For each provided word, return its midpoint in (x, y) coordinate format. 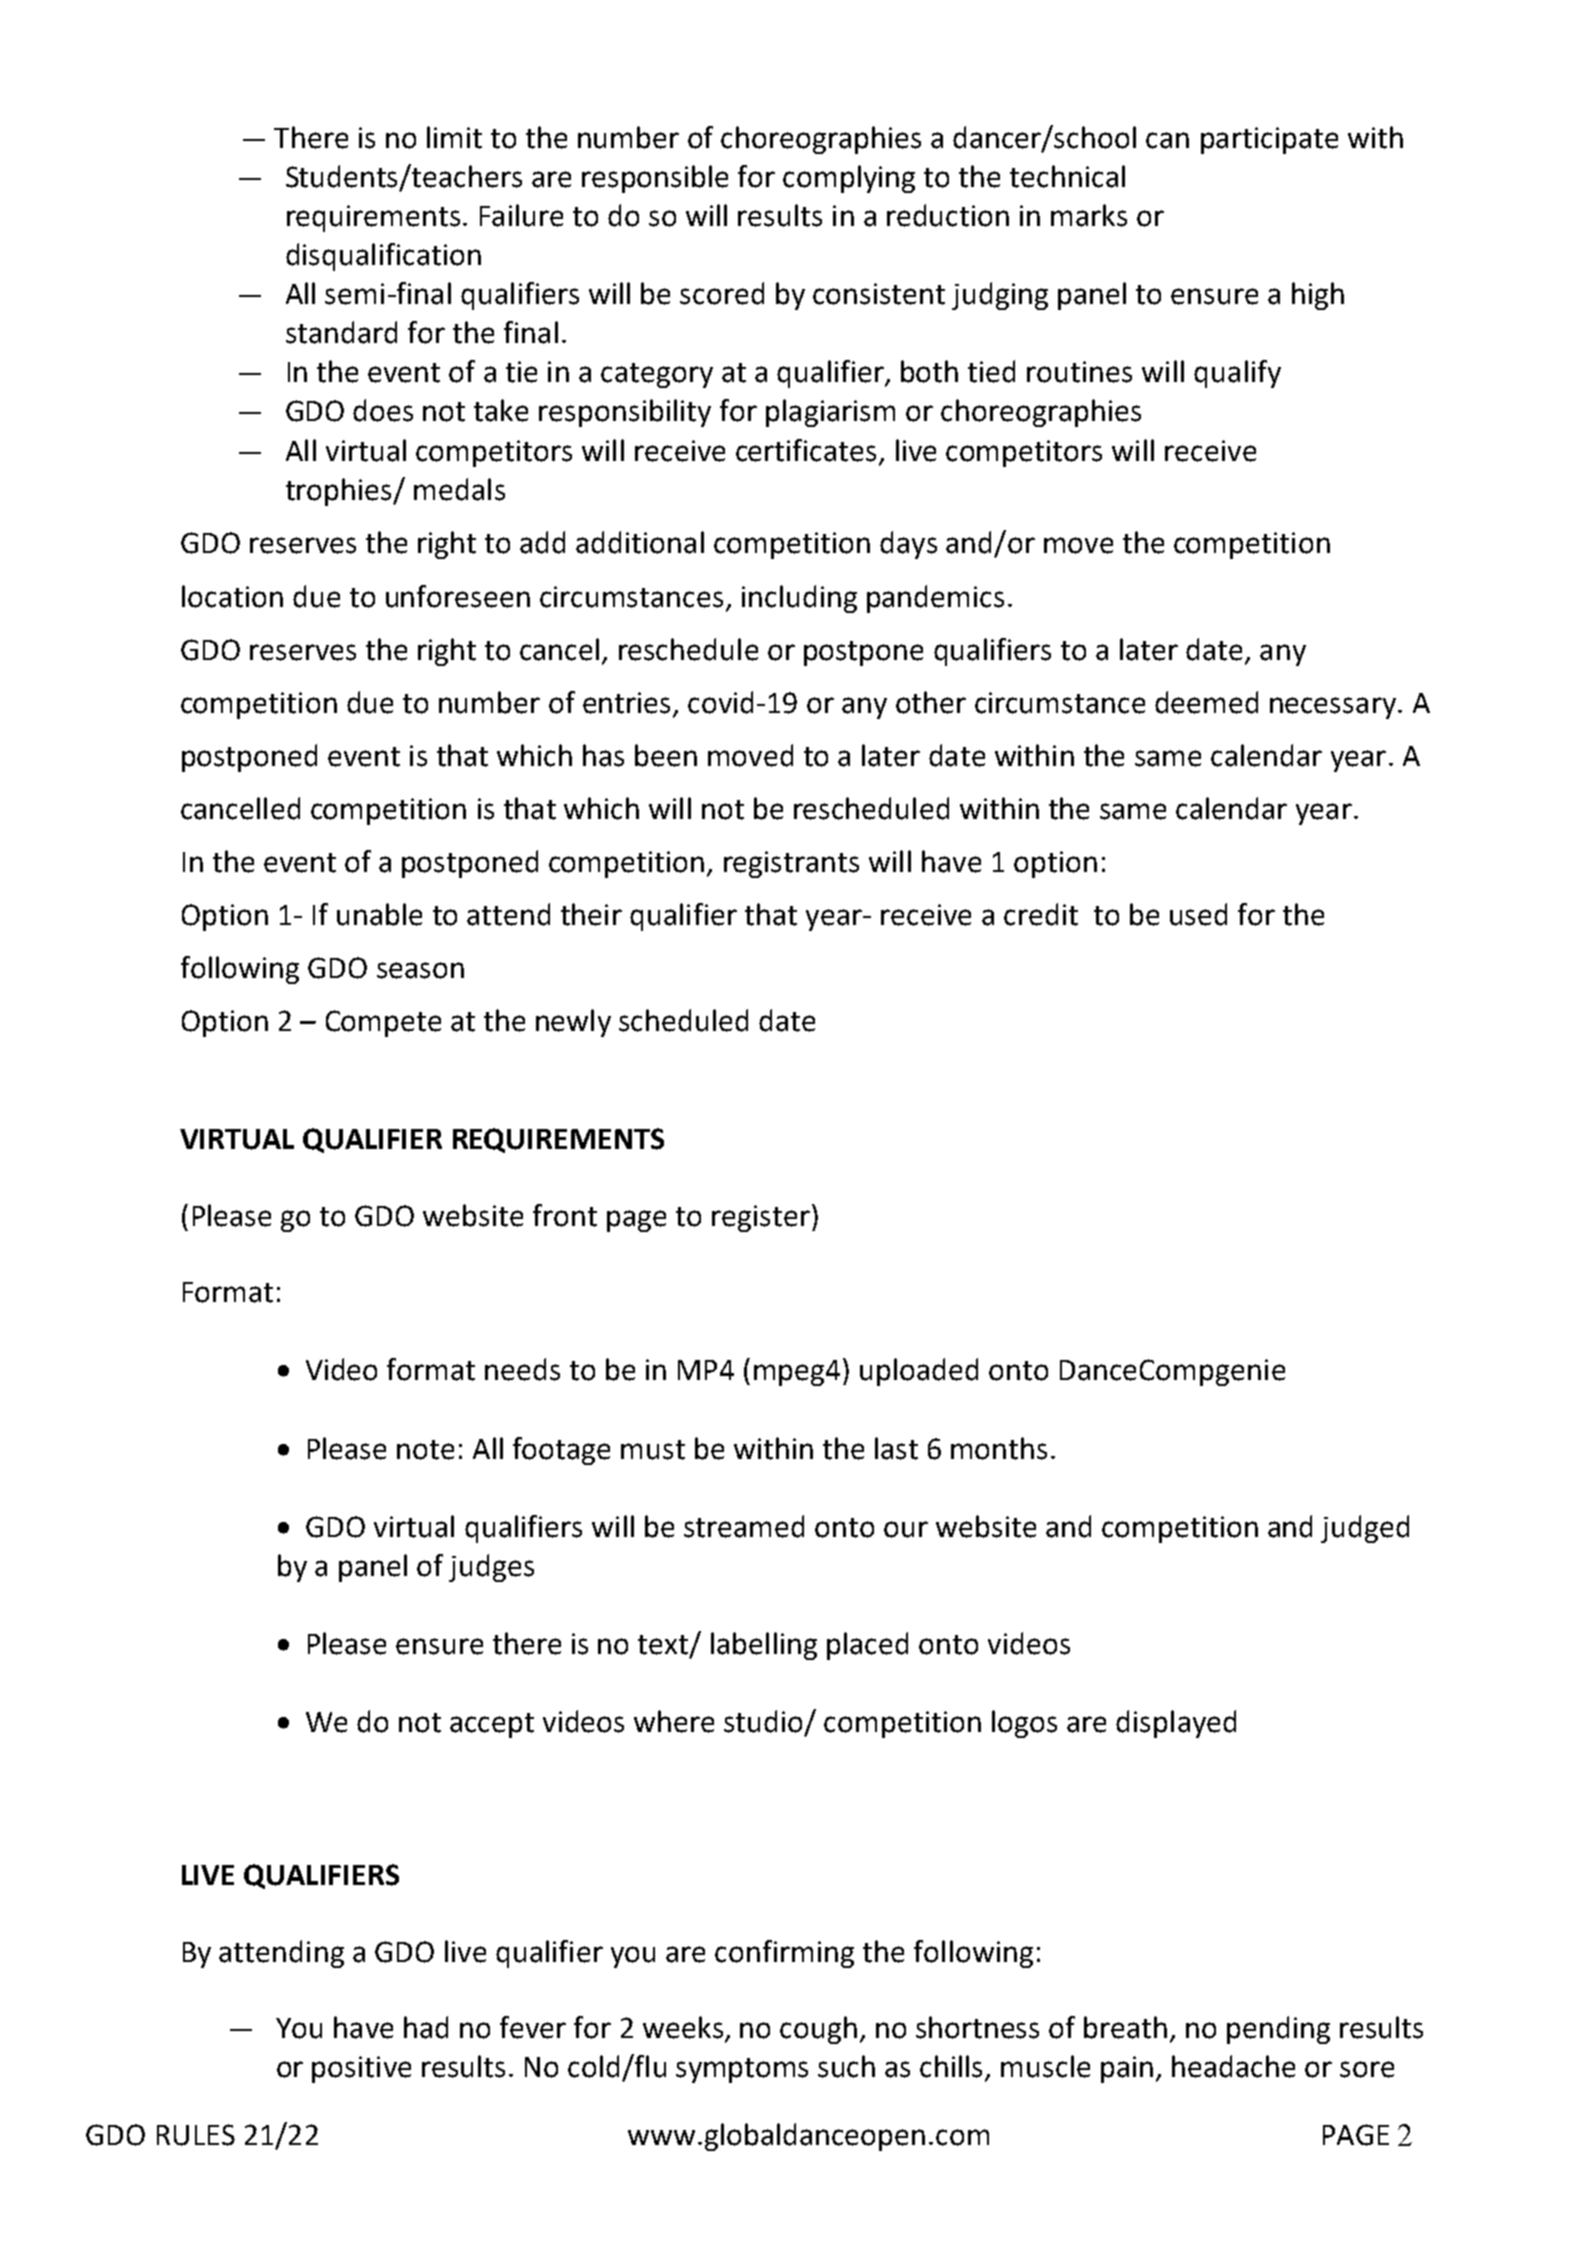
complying (849, 179)
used (1198, 914)
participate (1269, 140)
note (425, 1450)
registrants (791, 864)
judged (1365, 1529)
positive (361, 2069)
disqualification (383, 257)
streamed (744, 1526)
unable (379, 914)
